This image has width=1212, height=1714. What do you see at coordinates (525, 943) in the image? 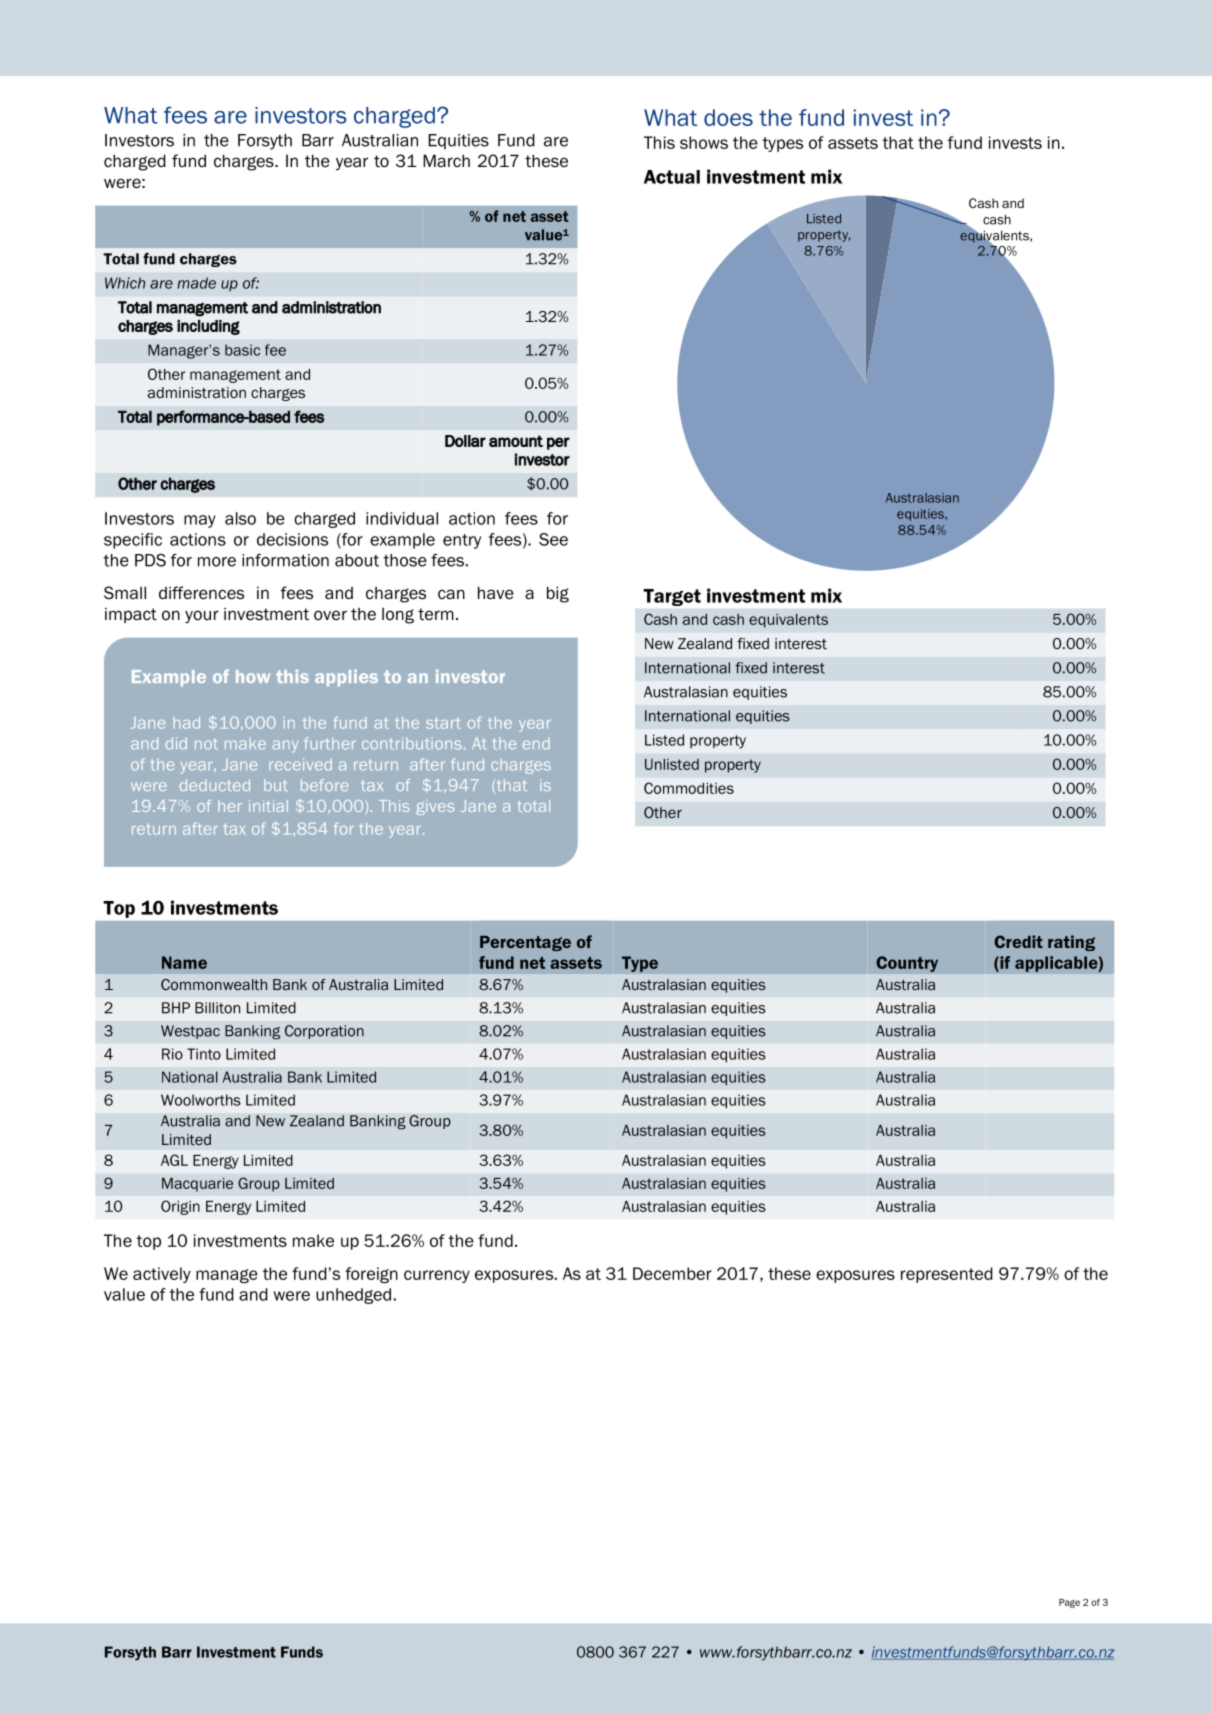
I see `Percentage` at bounding box center [525, 943].
